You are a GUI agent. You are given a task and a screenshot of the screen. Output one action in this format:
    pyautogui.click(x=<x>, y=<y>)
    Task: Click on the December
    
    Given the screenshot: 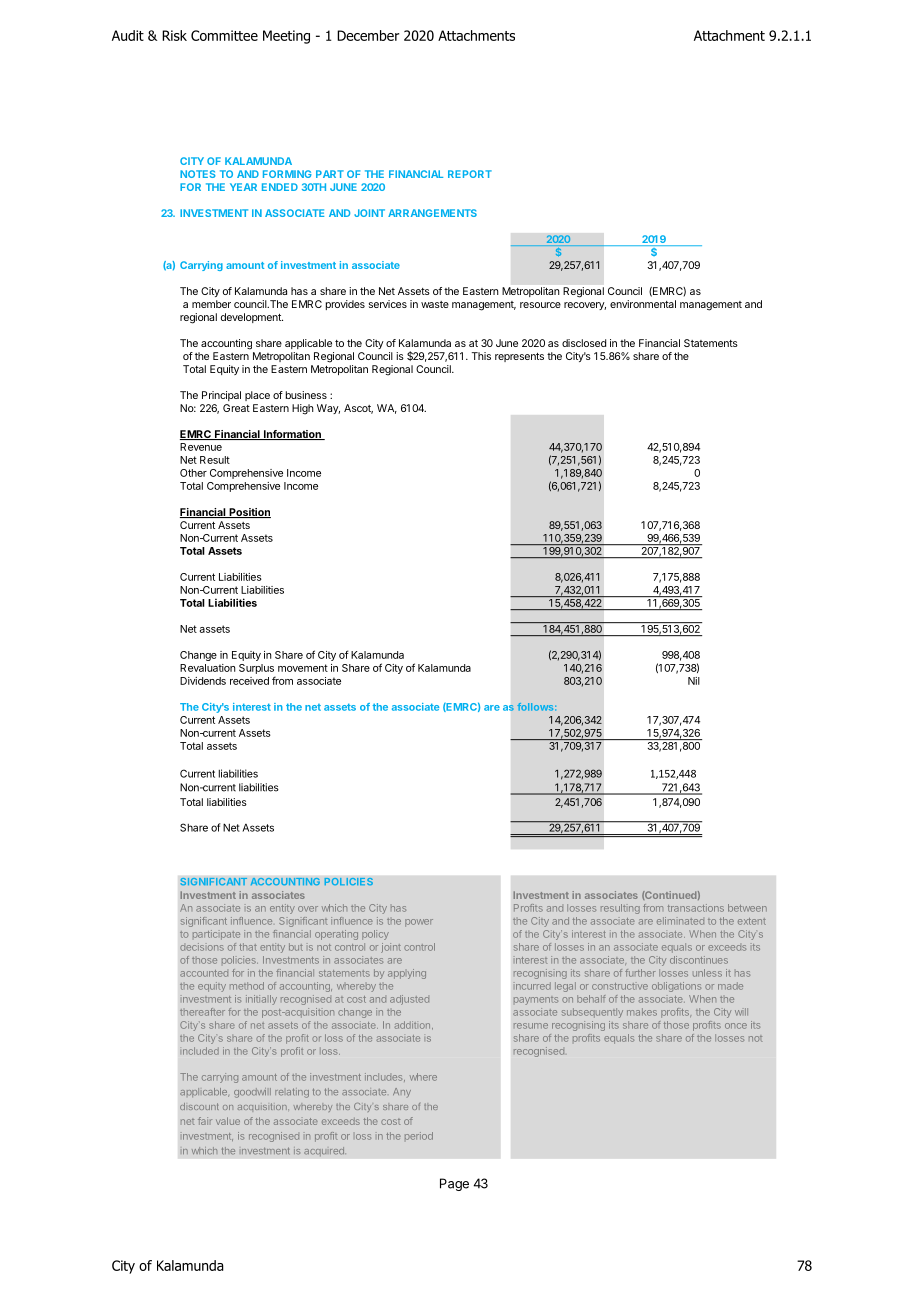 What is the action you would take?
    pyautogui.click(x=368, y=35)
